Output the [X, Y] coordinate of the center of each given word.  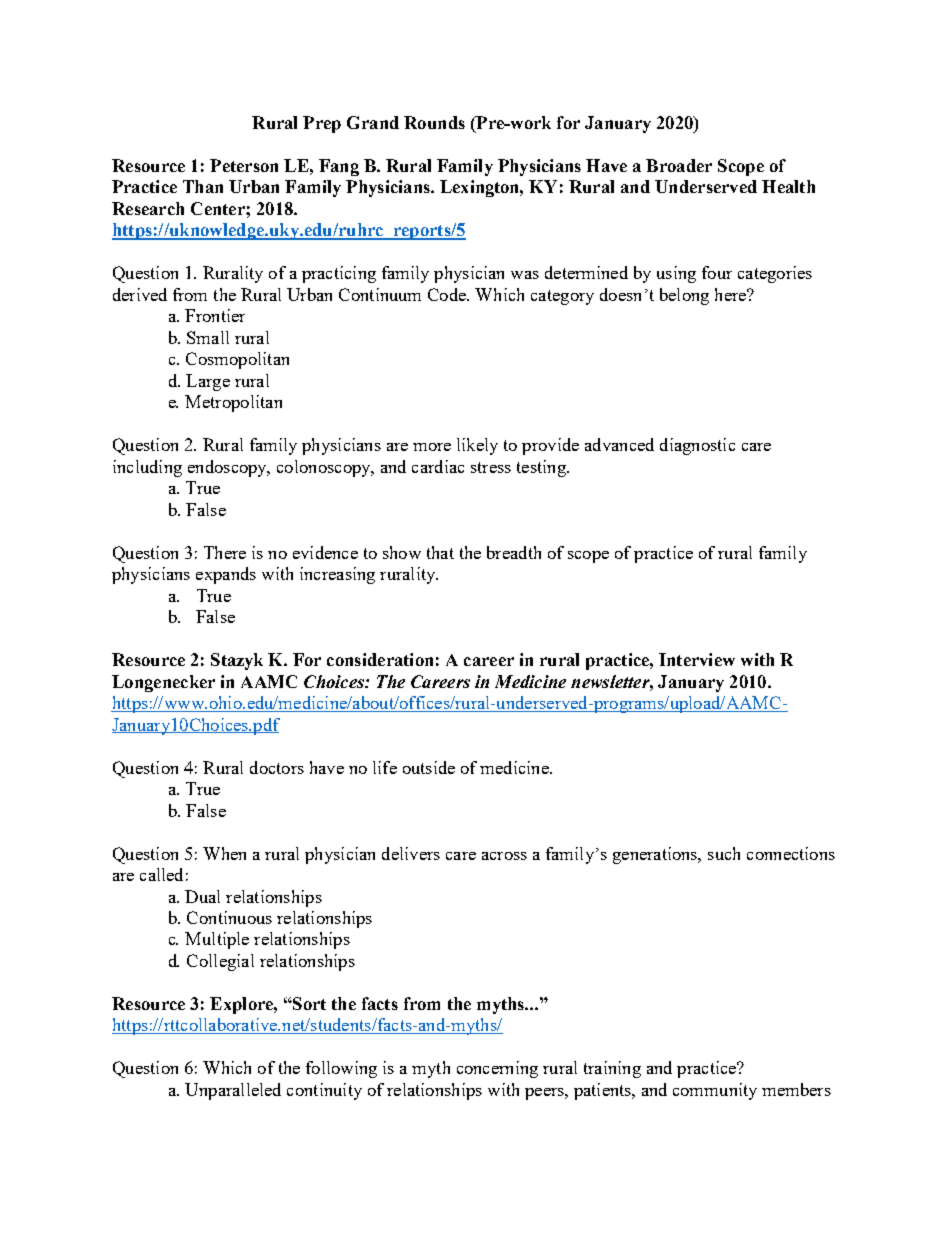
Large [208, 382]
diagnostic [697, 446]
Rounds [434, 122]
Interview [697, 659]
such [724, 853]
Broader [679, 165]
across [504, 856]
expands [226, 575]
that [440, 552]
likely [477, 446]
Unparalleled [233, 1091]
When [224, 853]
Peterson [244, 165]
